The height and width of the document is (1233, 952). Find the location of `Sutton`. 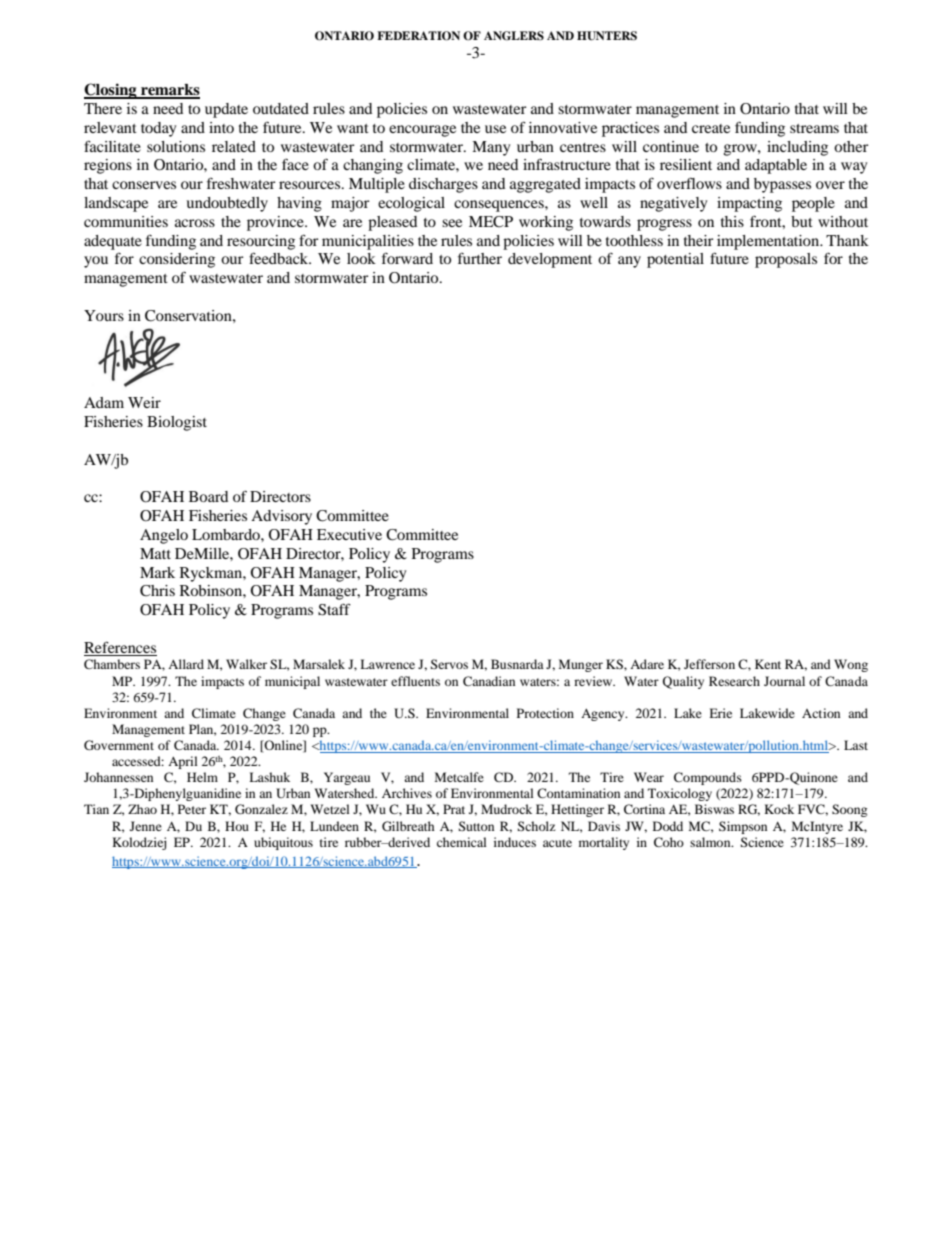

Sutton is located at coordinates (476, 826).
